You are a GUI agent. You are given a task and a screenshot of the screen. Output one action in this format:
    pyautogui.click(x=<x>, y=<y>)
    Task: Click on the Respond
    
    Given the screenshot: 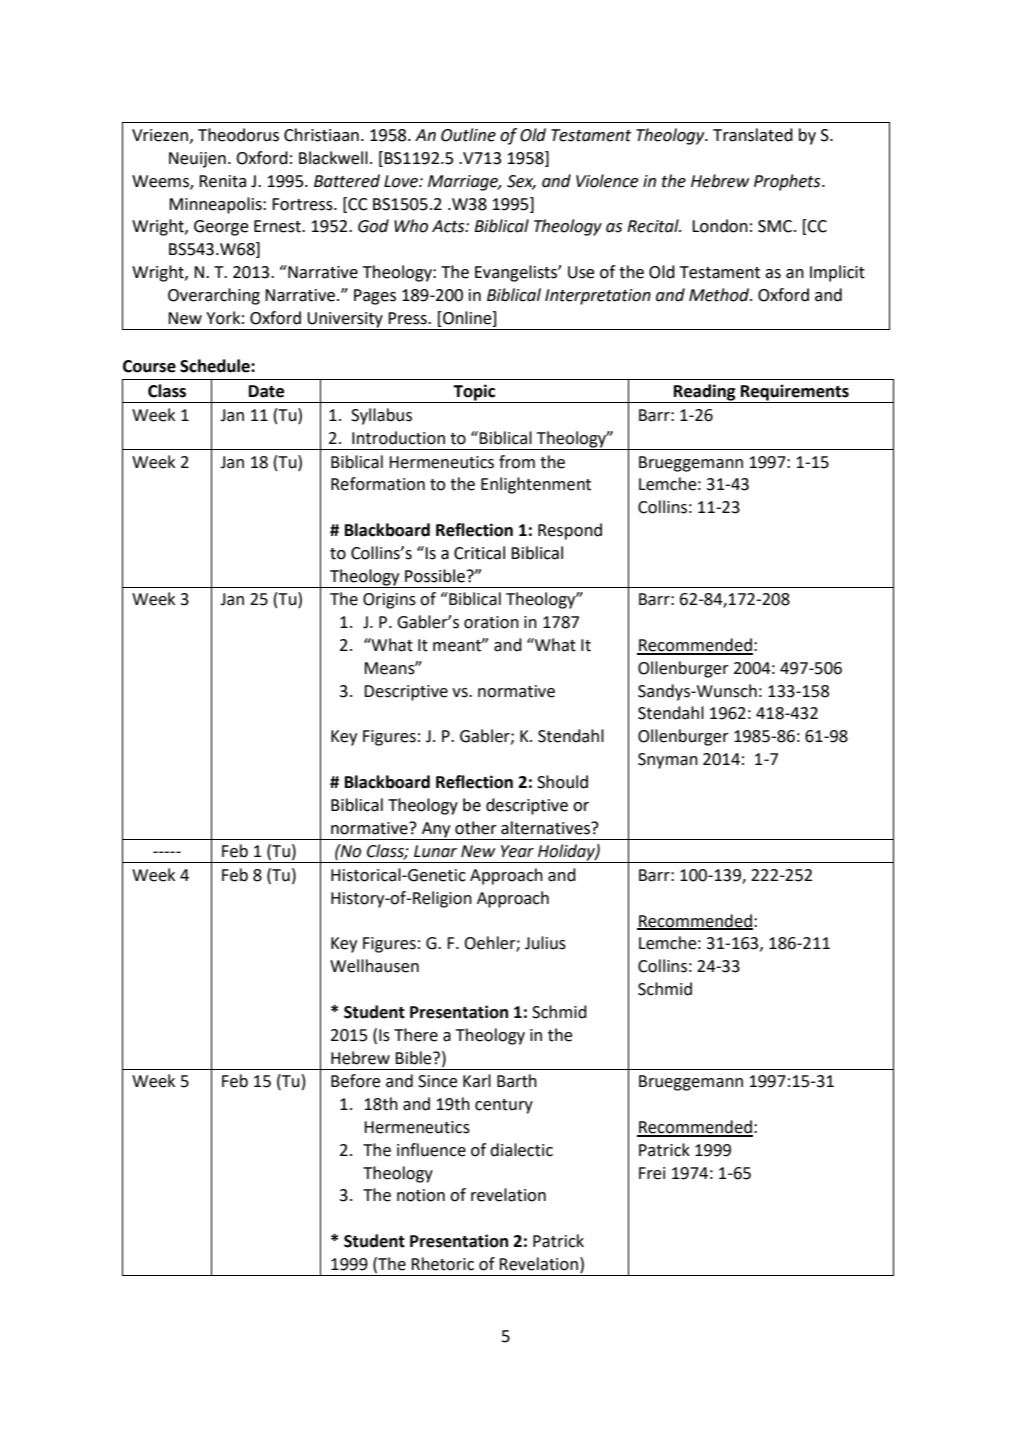 What is the action you would take?
    pyautogui.click(x=570, y=531)
